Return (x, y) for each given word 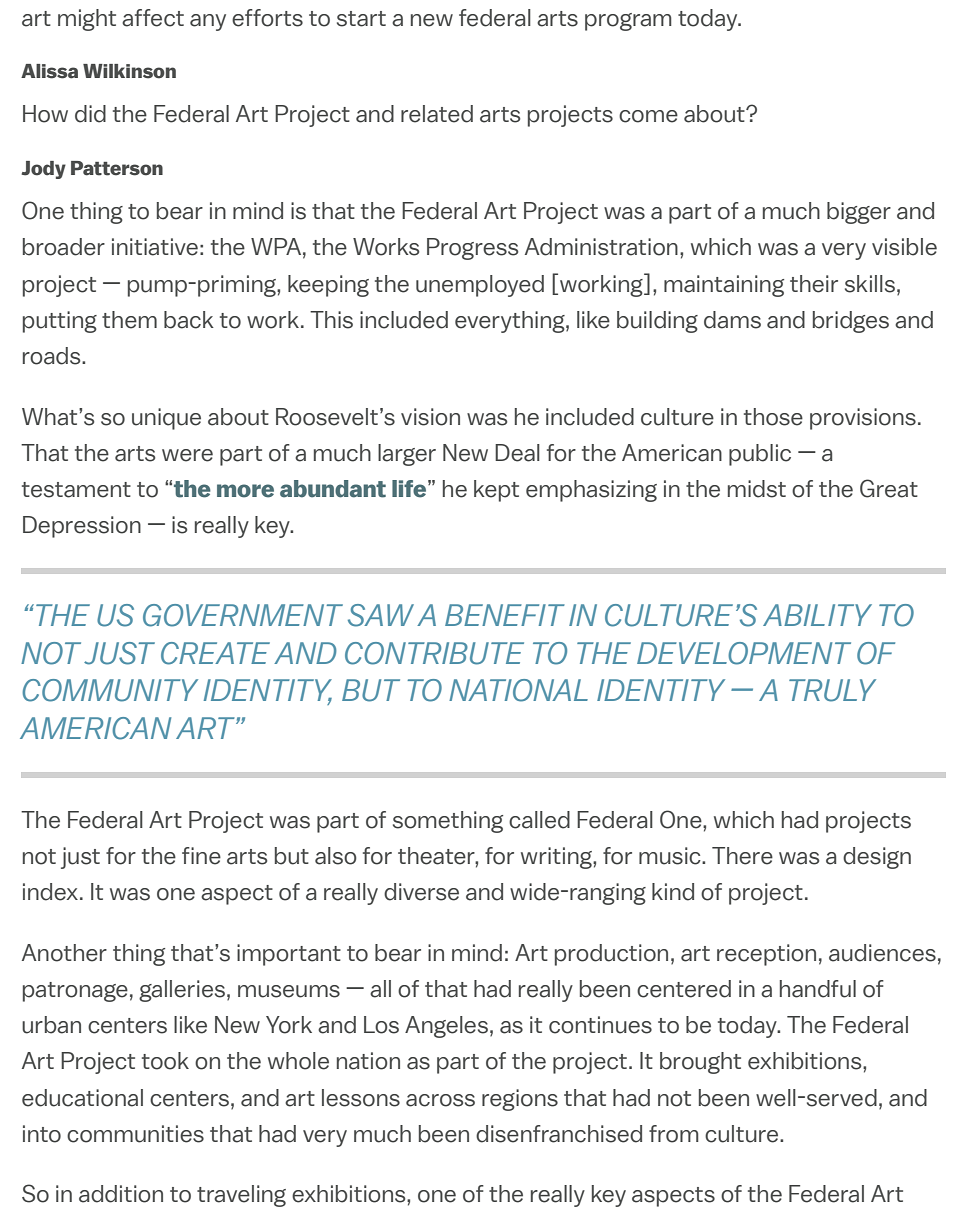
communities (135, 1134)
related (437, 114)
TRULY (832, 690)
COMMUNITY (110, 690)
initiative (155, 247)
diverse (421, 892)
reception (766, 955)
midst (757, 489)
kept (496, 491)
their (814, 284)
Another (64, 953)
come (648, 116)
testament (76, 490)
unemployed (480, 286)
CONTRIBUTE (434, 653)
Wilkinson (129, 71)
